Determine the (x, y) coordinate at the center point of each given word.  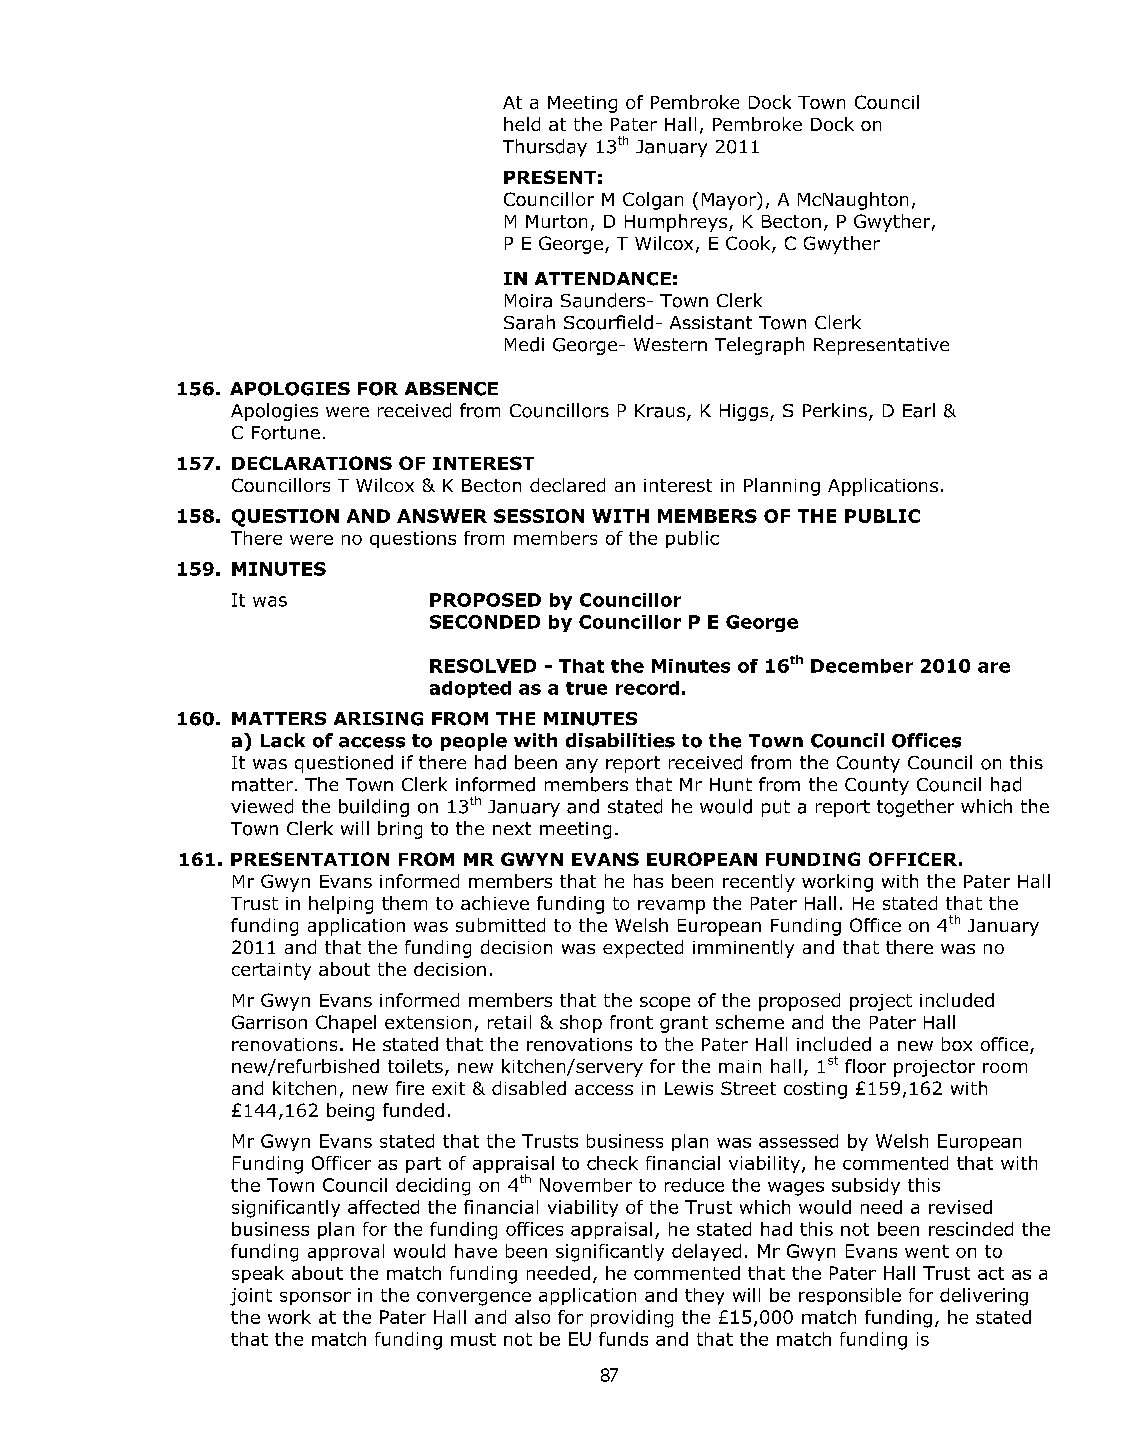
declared (567, 485)
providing (632, 1319)
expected (643, 949)
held (522, 124)
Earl (919, 410)
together (915, 808)
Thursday (545, 148)
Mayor (730, 201)
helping (341, 905)
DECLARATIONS (312, 463)
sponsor (315, 1298)
